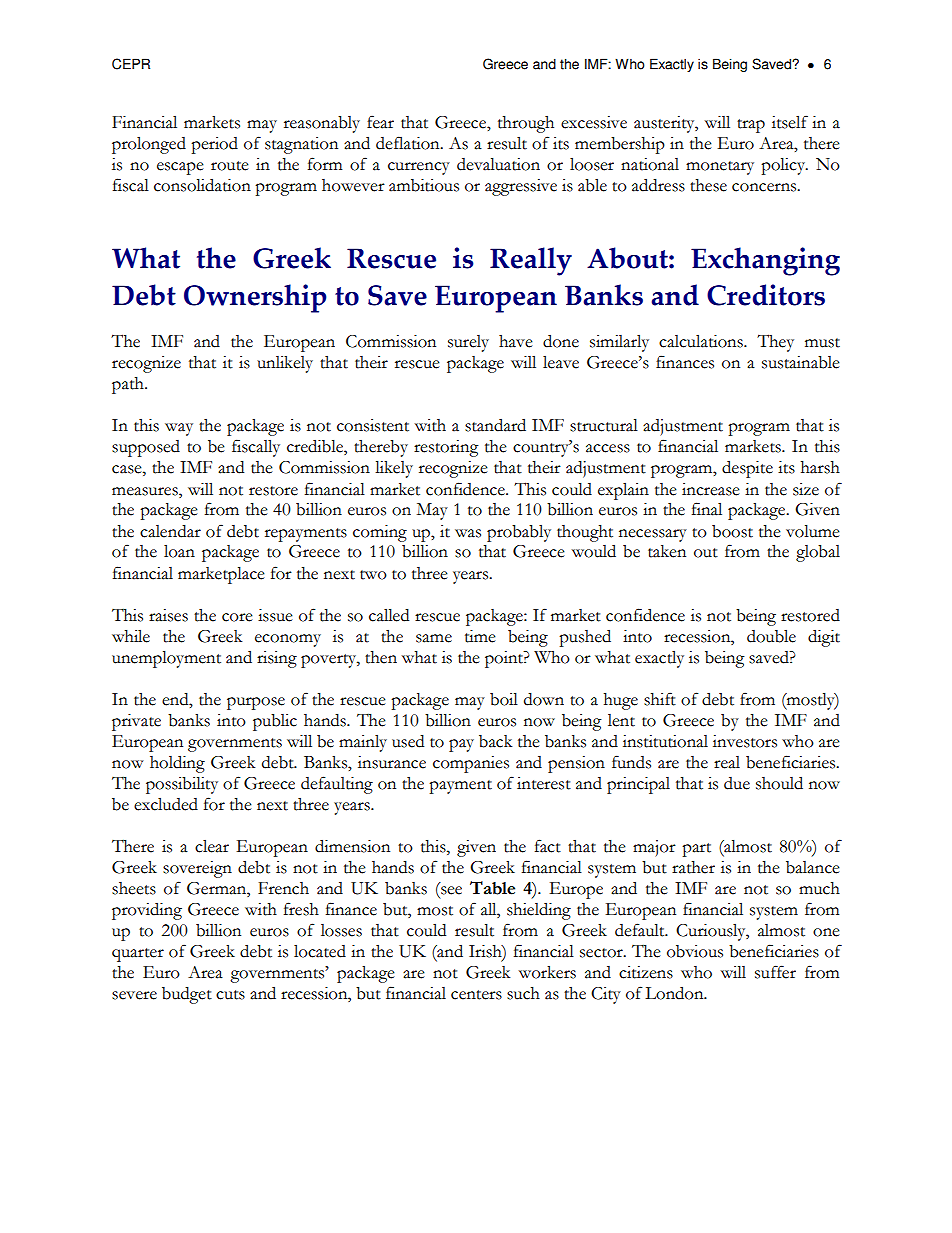  Describe the element at coordinates (179, 551) in the document. I see `loan` at that location.
